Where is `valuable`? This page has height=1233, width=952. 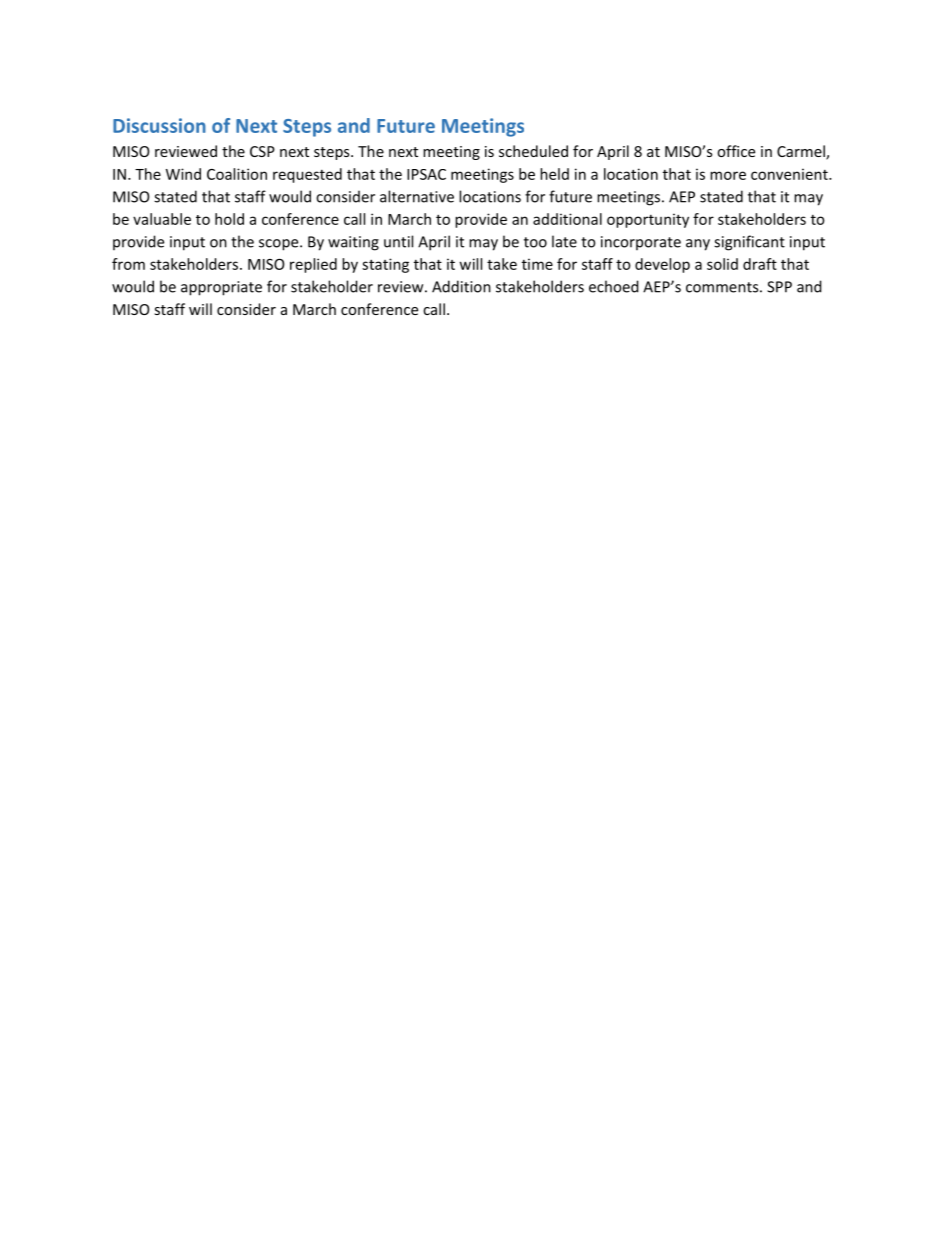 valuable is located at coordinates (162, 219).
